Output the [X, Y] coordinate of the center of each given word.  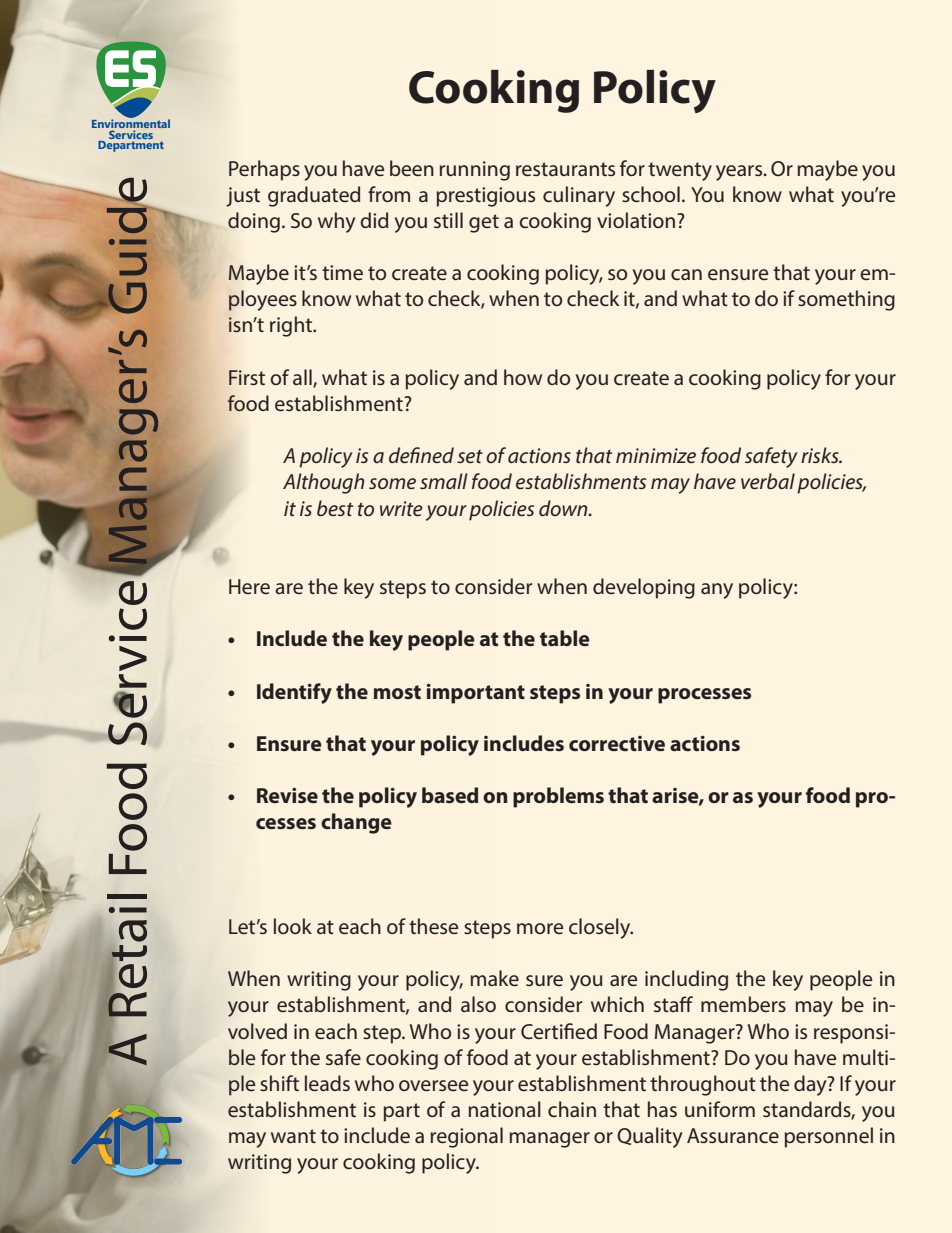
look [293, 926]
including [686, 980]
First [247, 377]
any [717, 591]
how [523, 377]
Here [249, 586]
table [565, 638]
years [740, 173]
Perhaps [264, 170]
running [474, 171]
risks [821, 455]
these [433, 926]
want [293, 1136]
